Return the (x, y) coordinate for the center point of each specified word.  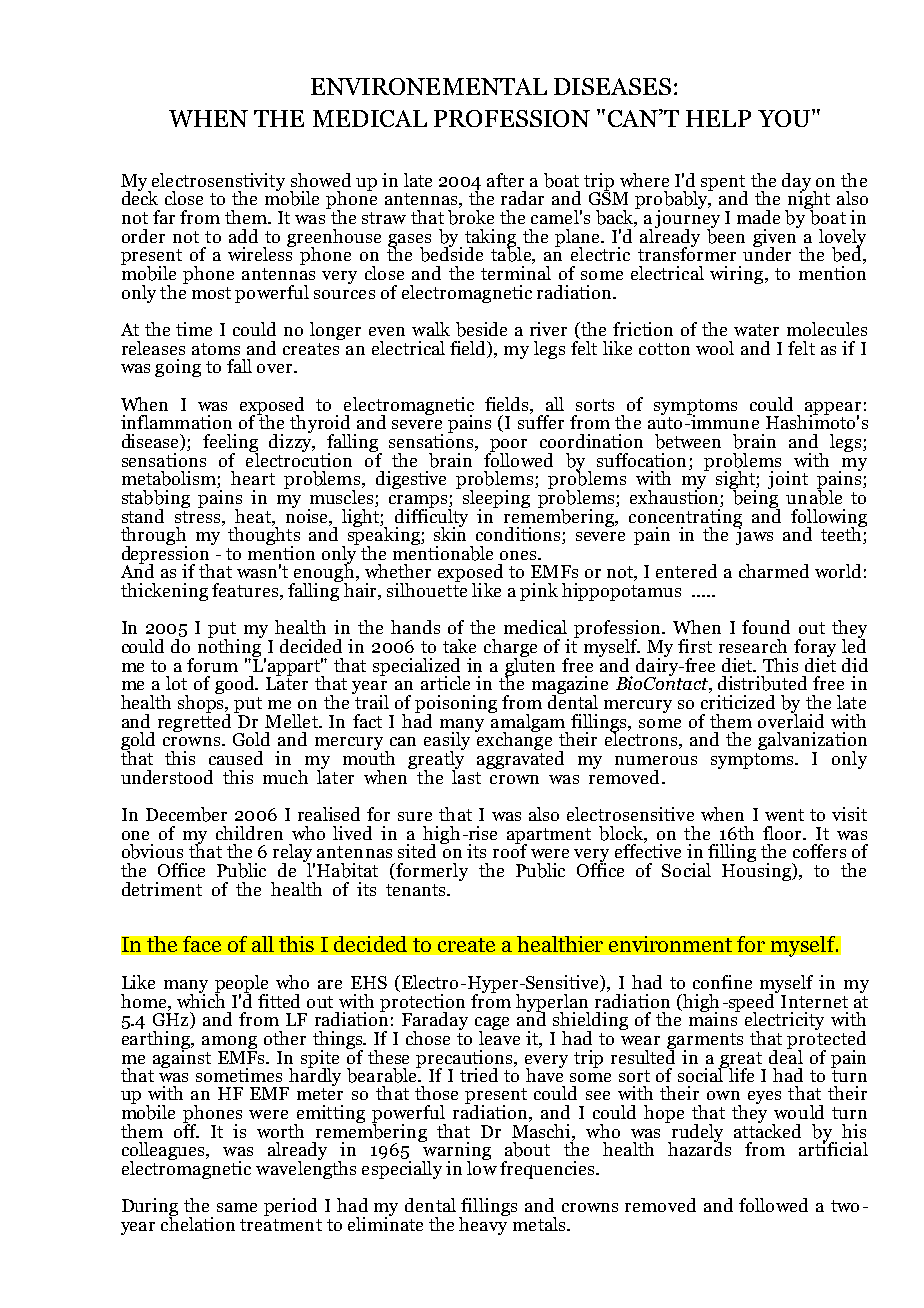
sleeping (496, 500)
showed (321, 180)
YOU (785, 118)
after (505, 180)
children (249, 833)
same (237, 1207)
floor (784, 833)
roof (510, 850)
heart (253, 478)
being (755, 499)
